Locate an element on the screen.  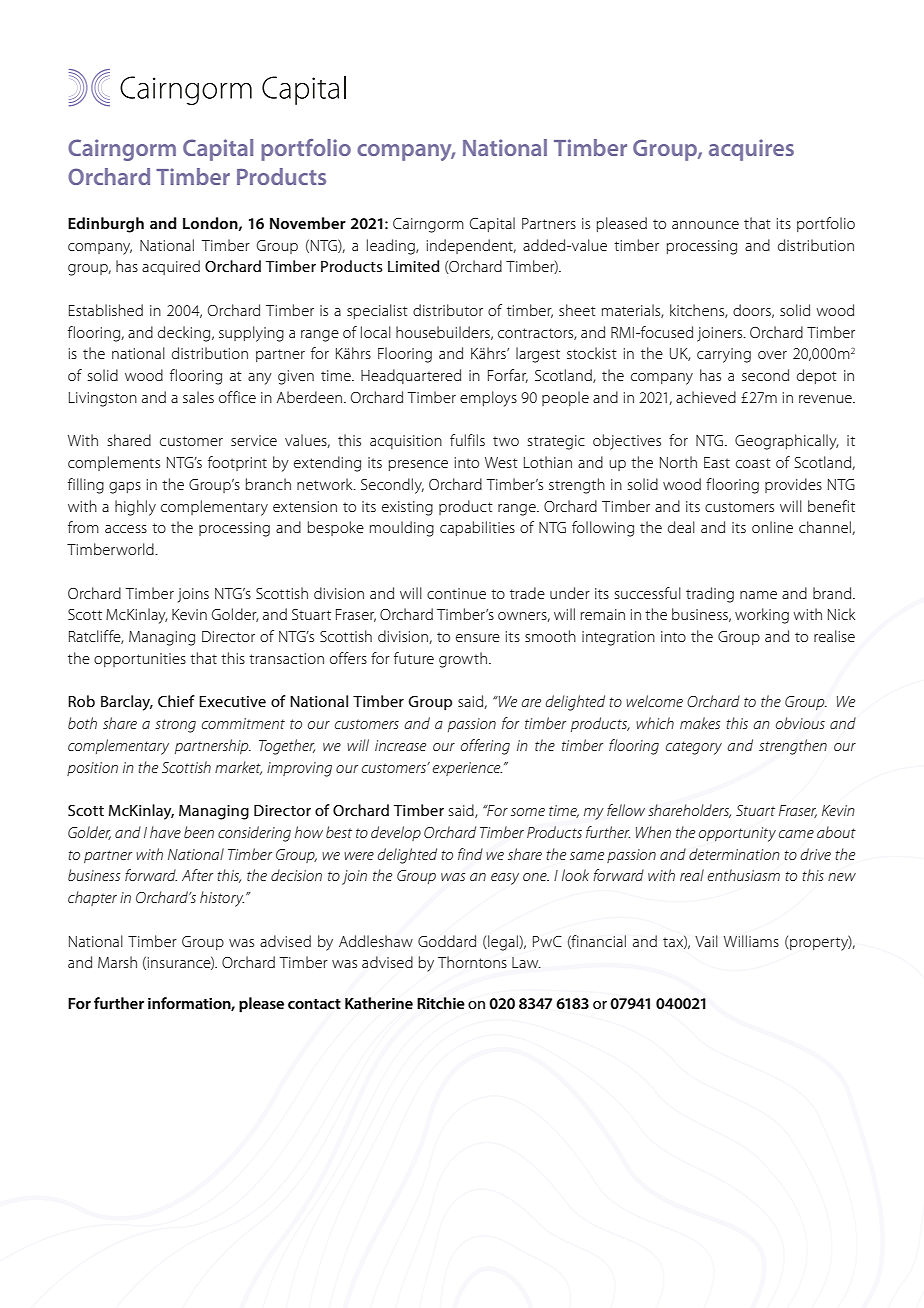
Thorntons is located at coordinates (472, 962).
